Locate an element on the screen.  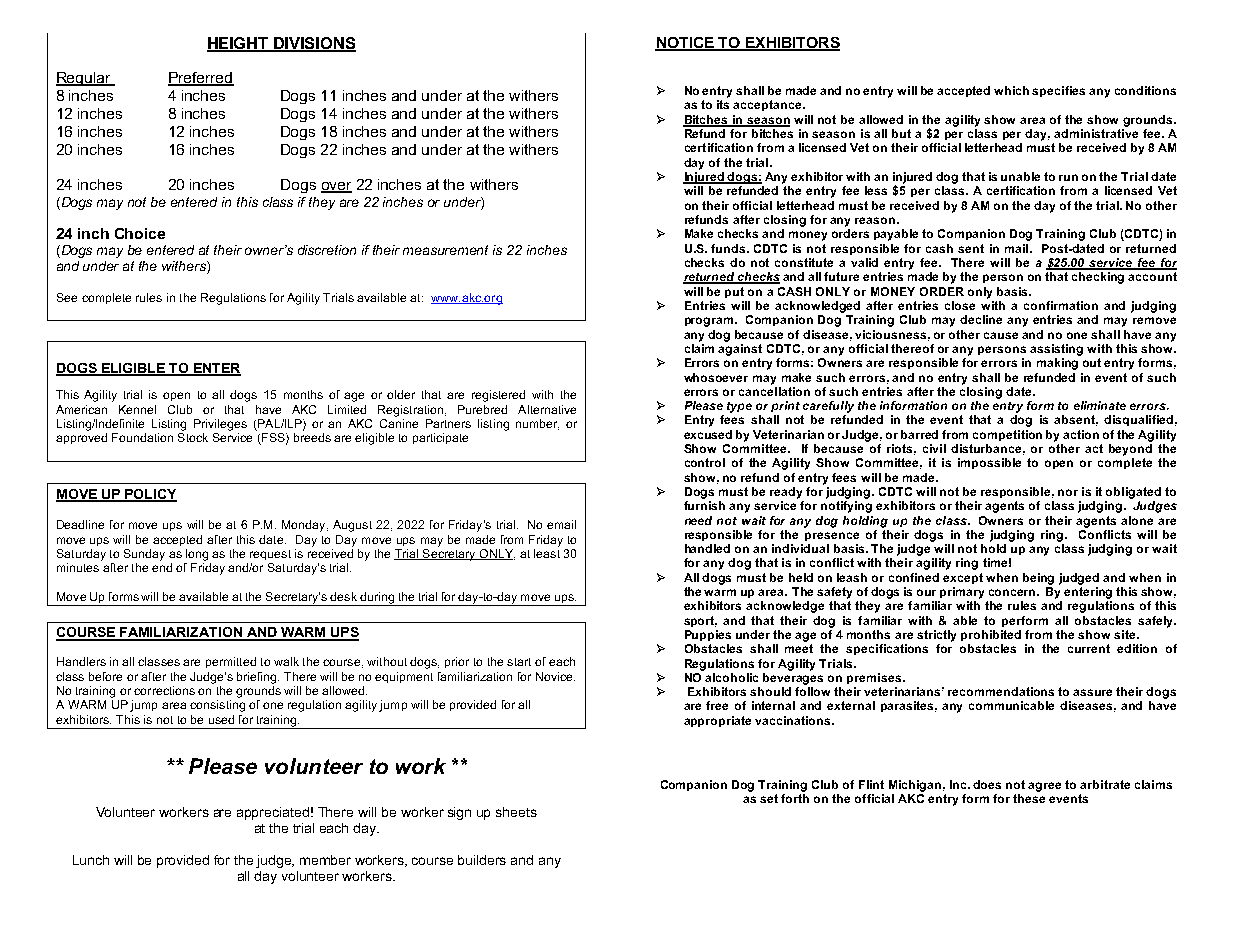
decline is located at coordinates (981, 319).
